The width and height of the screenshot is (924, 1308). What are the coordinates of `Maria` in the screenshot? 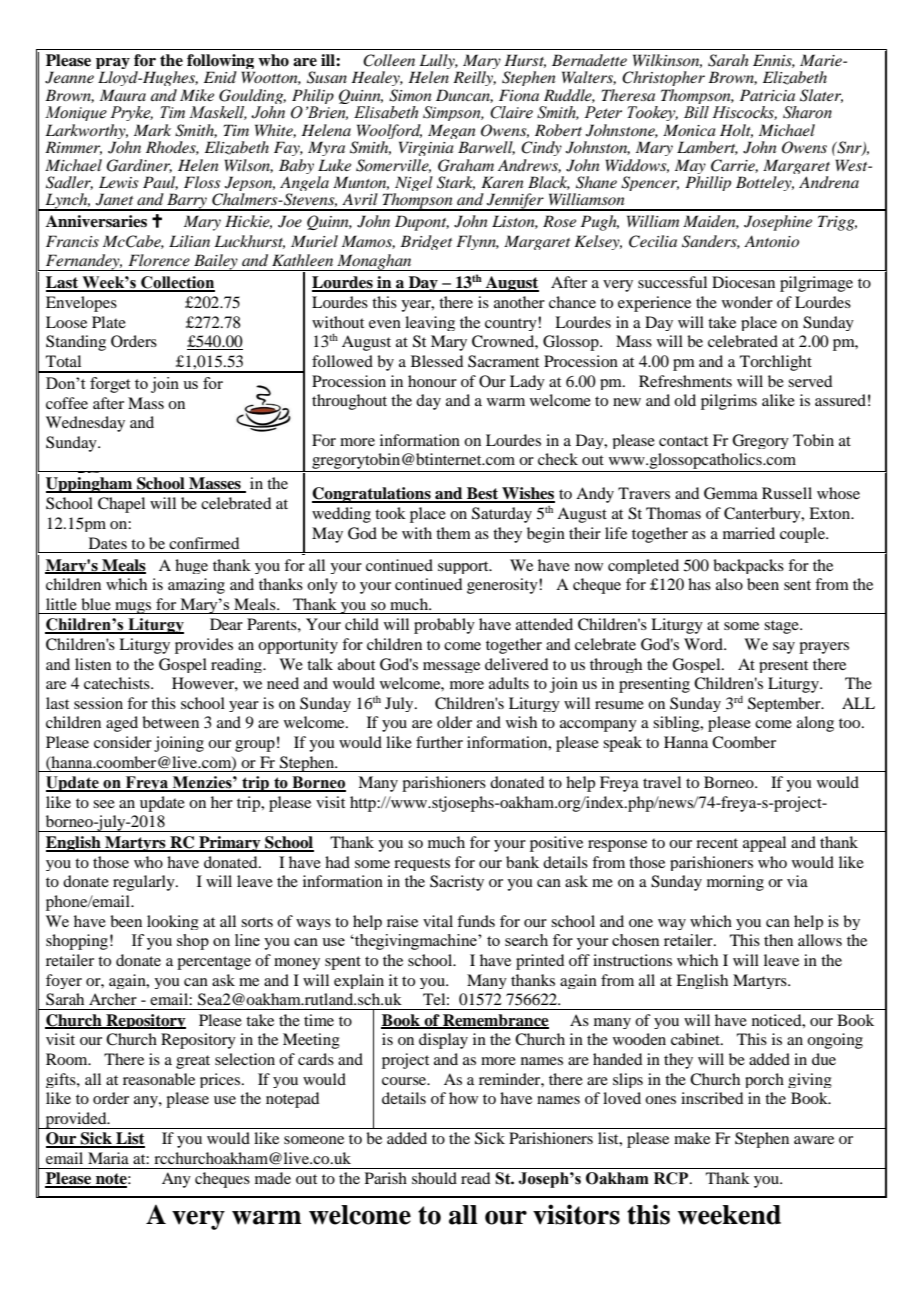 It's located at (108, 1158).
